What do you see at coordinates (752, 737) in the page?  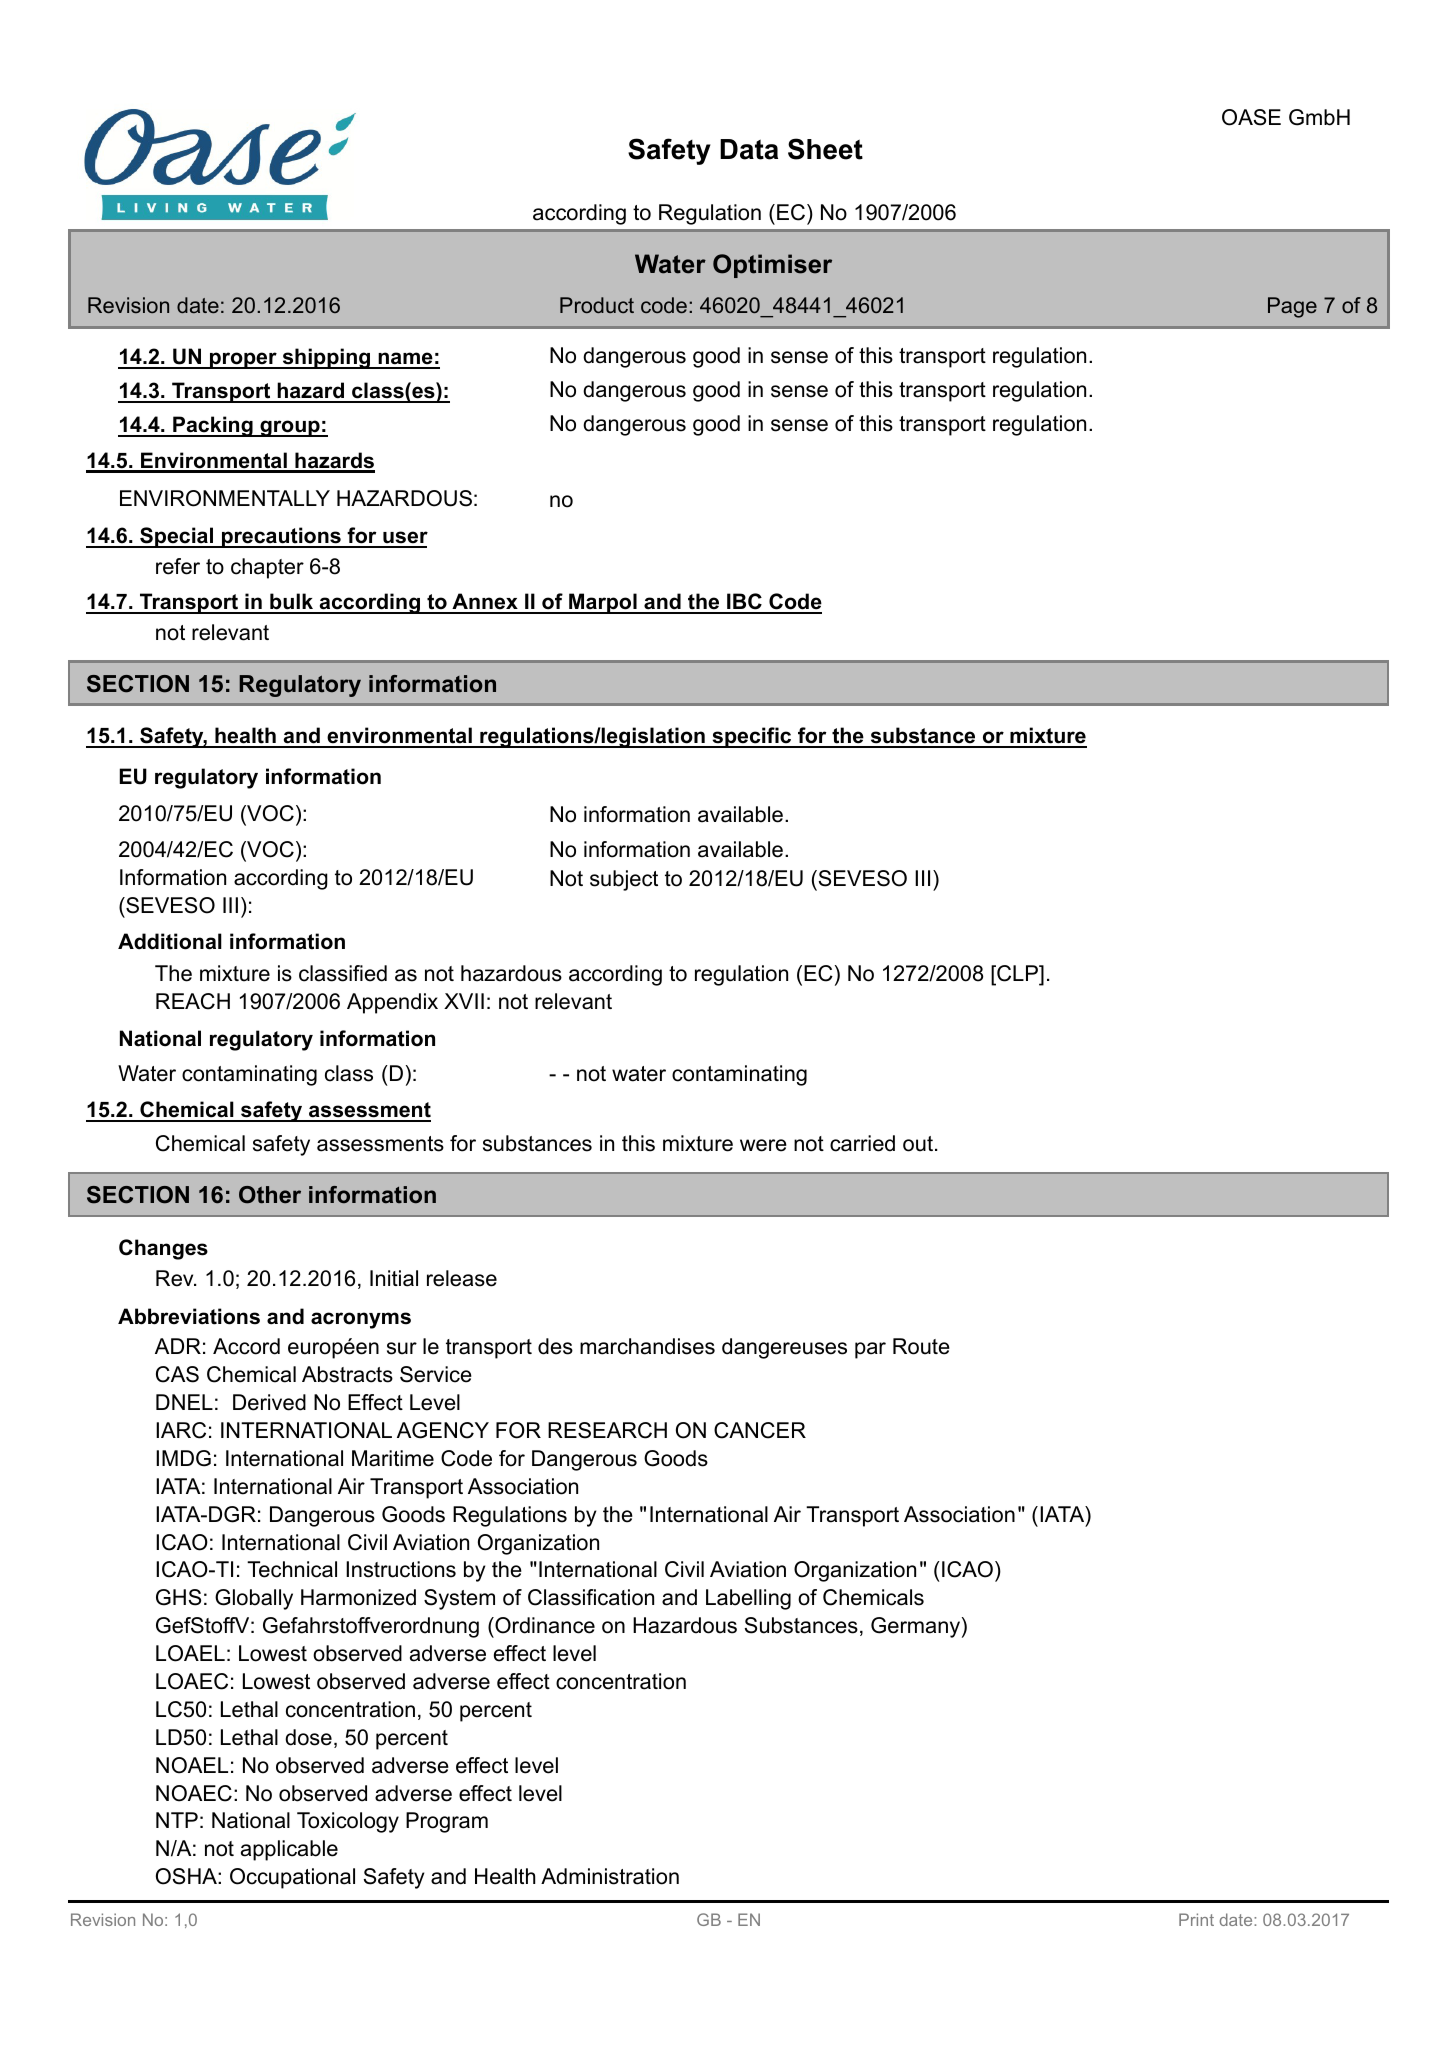 I see `specific` at bounding box center [752, 737].
